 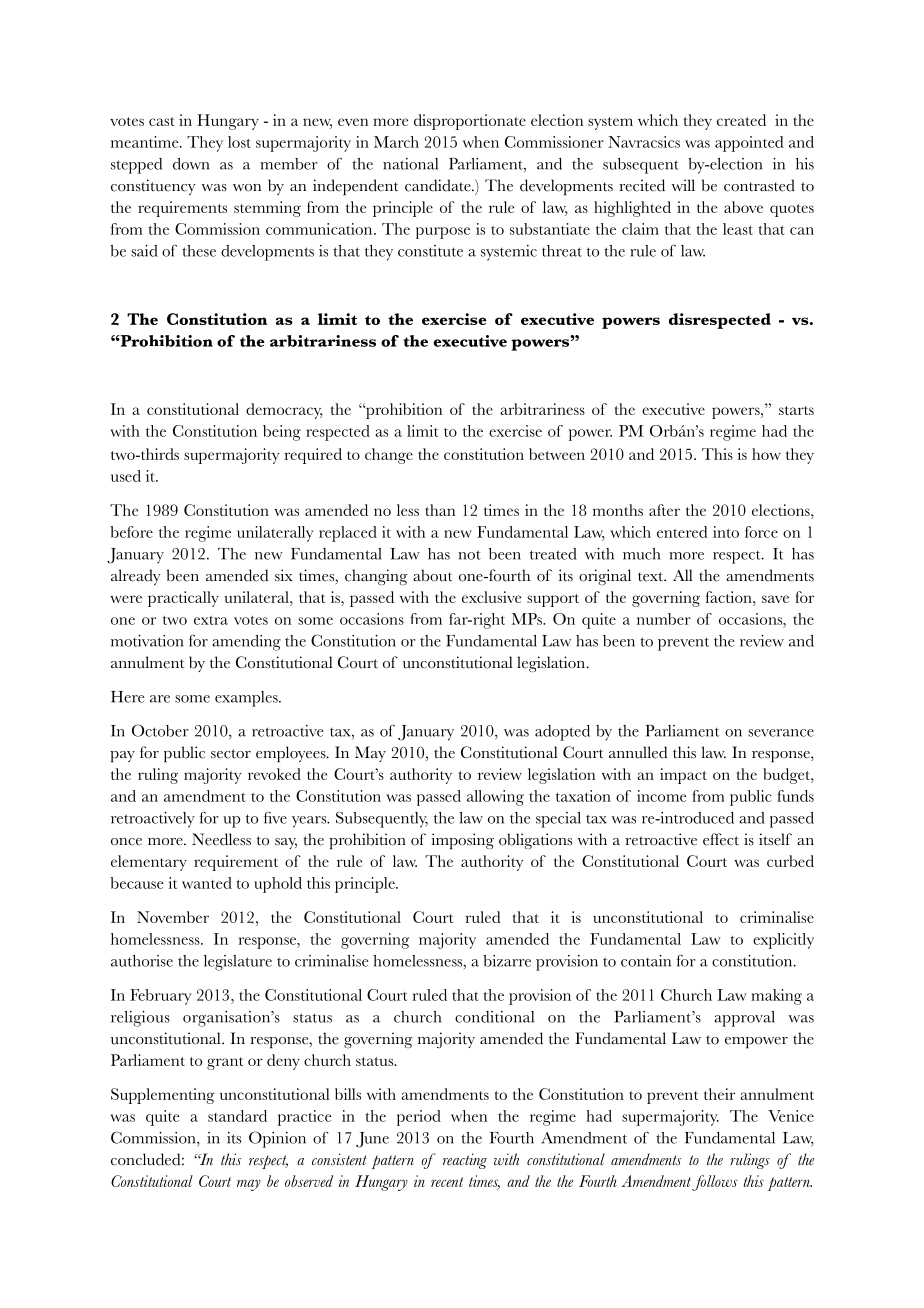 What do you see at coordinates (465, 1161) in the screenshot?
I see `reacting` at bounding box center [465, 1161].
